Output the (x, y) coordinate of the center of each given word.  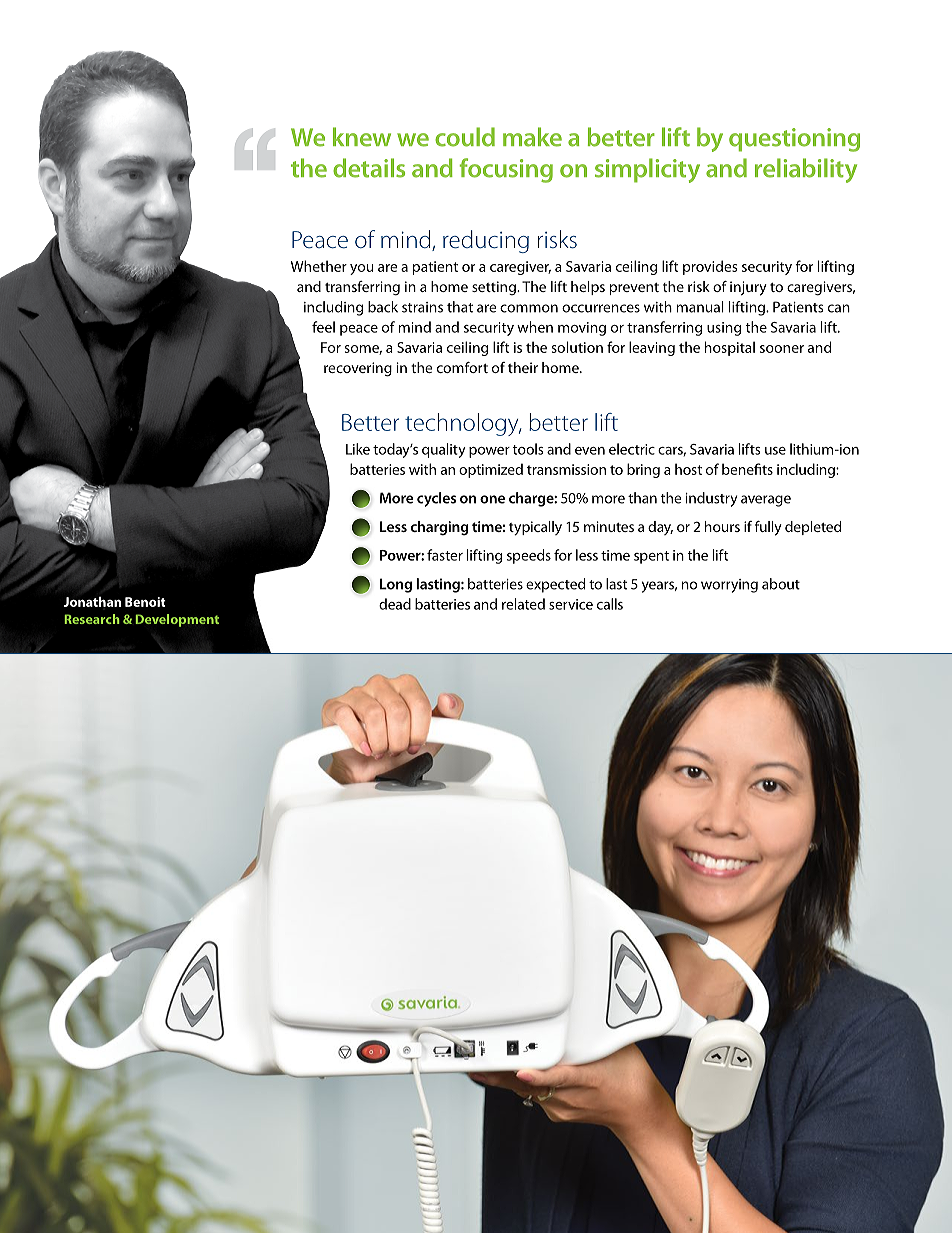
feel (323, 327)
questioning (794, 140)
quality (444, 450)
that (460, 307)
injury (748, 288)
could (465, 137)
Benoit (145, 602)
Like (358, 449)
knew (362, 137)
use (775, 451)
